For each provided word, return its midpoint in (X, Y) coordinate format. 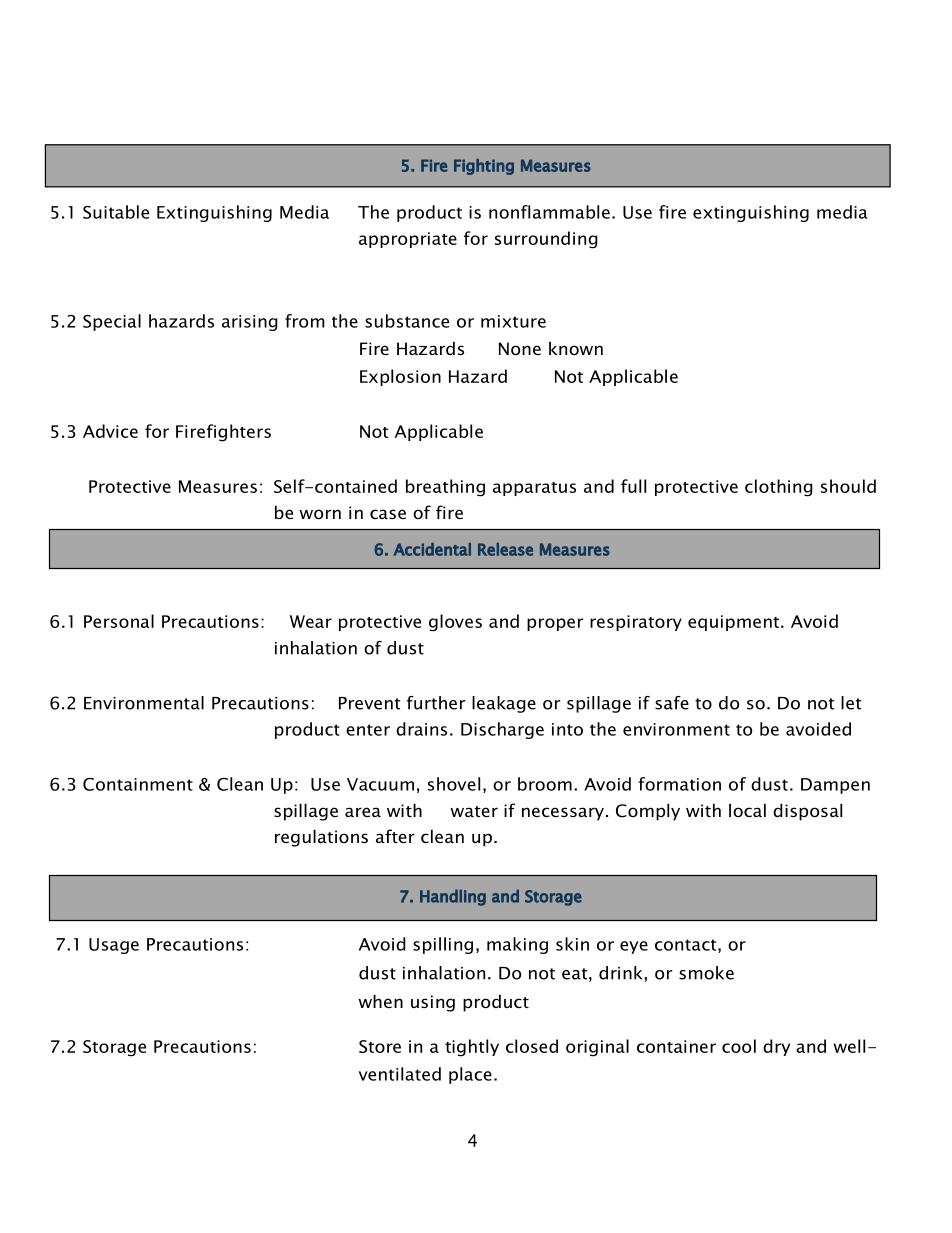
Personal (119, 621)
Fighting (484, 167)
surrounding (546, 240)
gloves (455, 623)
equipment (735, 623)
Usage (114, 946)
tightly (472, 1048)
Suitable (116, 212)
